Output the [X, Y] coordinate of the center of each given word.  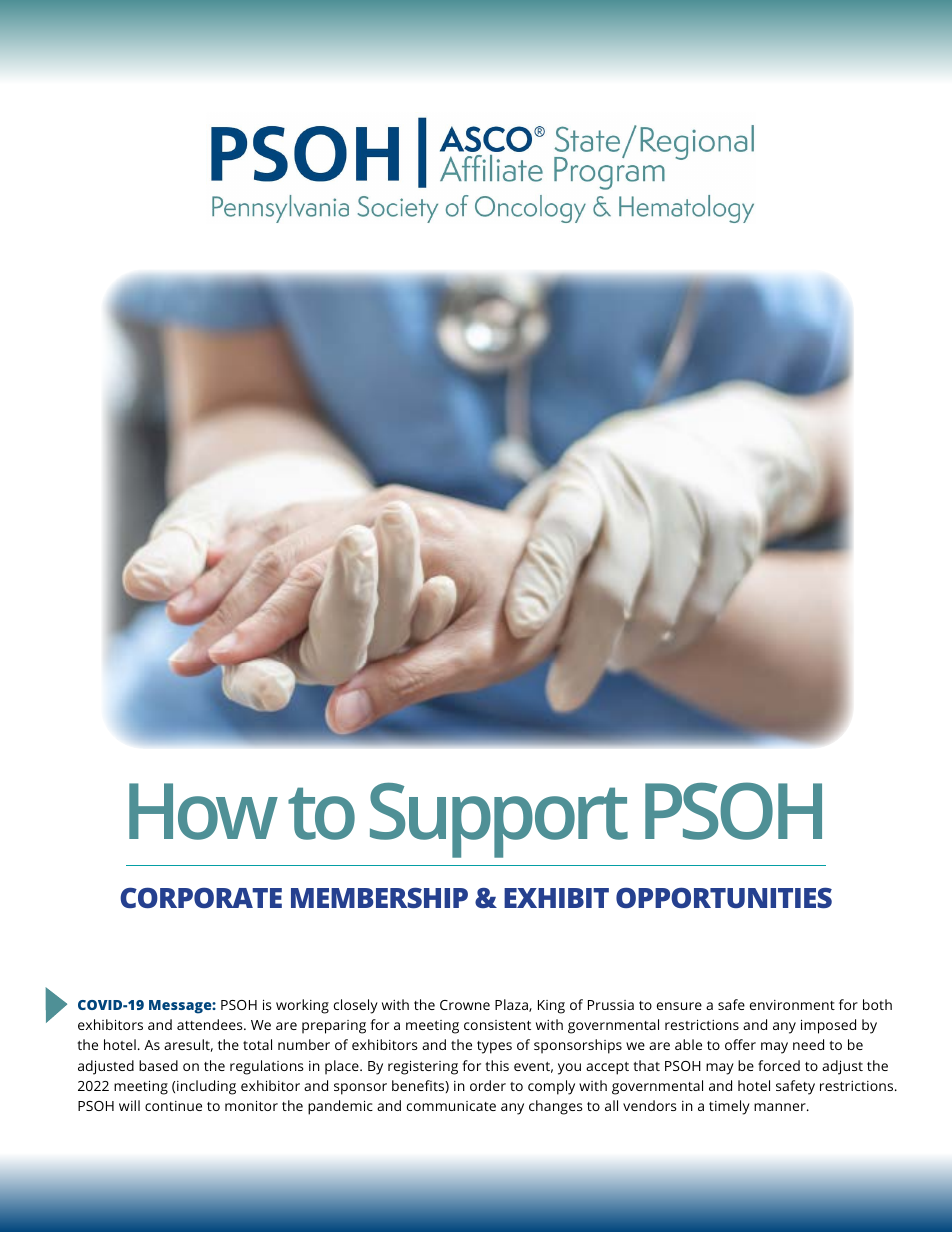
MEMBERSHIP [379, 897]
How [203, 811]
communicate [451, 1106]
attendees [211, 1024]
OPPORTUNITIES [724, 897]
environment [792, 1005]
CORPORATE [201, 897]
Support [499, 820]
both [877, 1004]
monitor [251, 1105]
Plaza [512, 1005]
